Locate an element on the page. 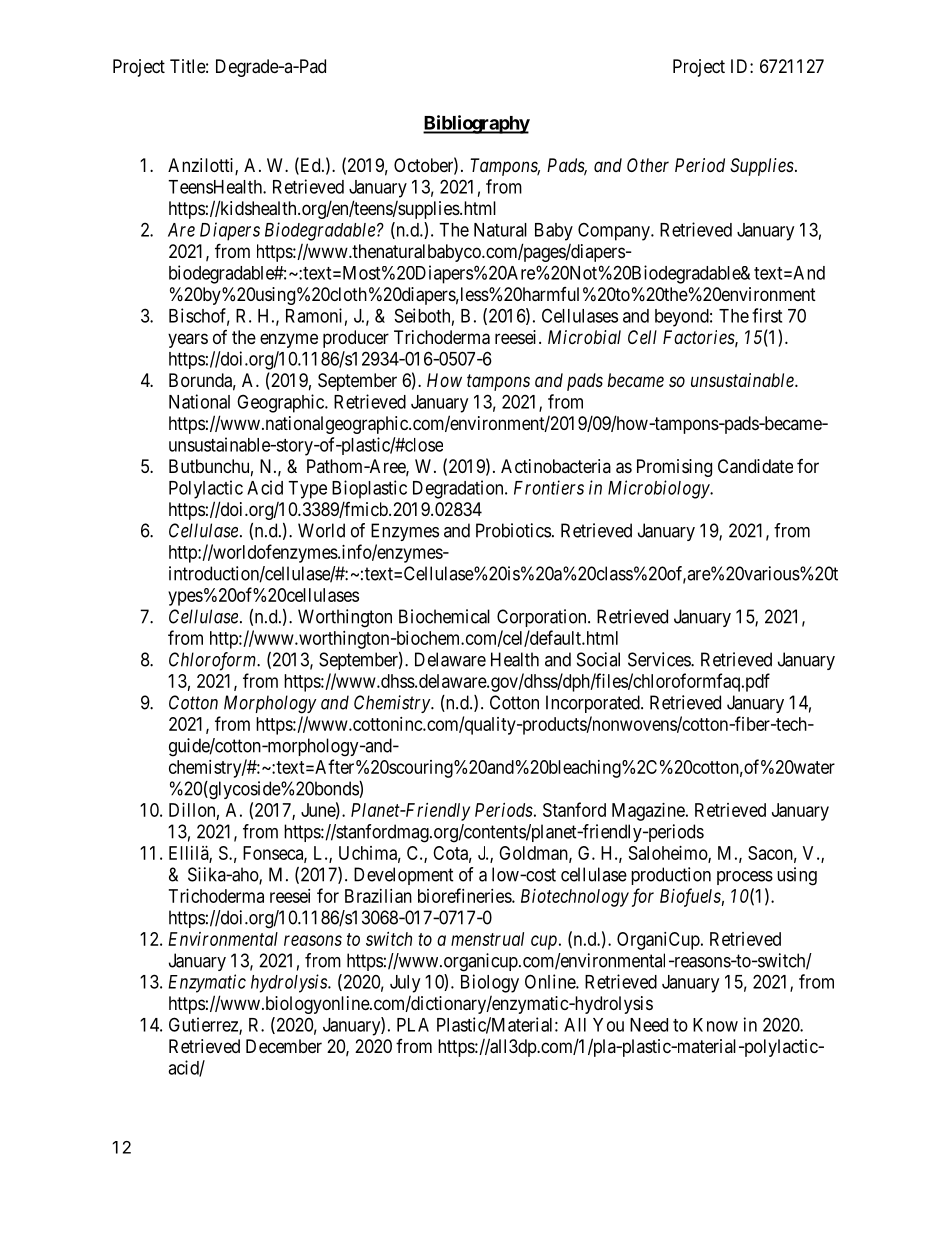 Image resolution: width=952 pixels, height=1233 pixels. Corporation is located at coordinates (543, 618).
